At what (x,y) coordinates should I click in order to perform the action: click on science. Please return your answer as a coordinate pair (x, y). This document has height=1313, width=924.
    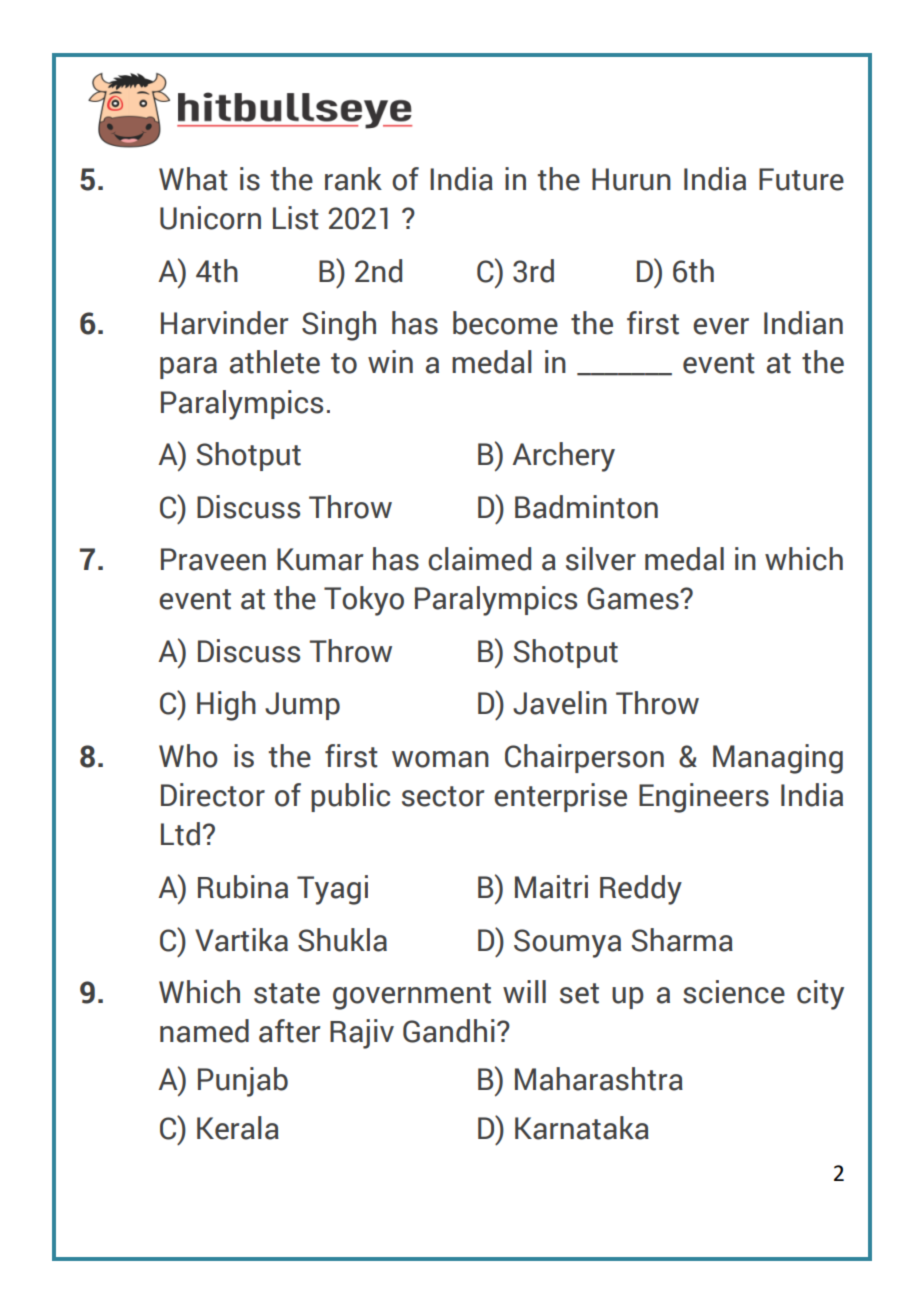
    Looking at the image, I should click on (734, 992).
